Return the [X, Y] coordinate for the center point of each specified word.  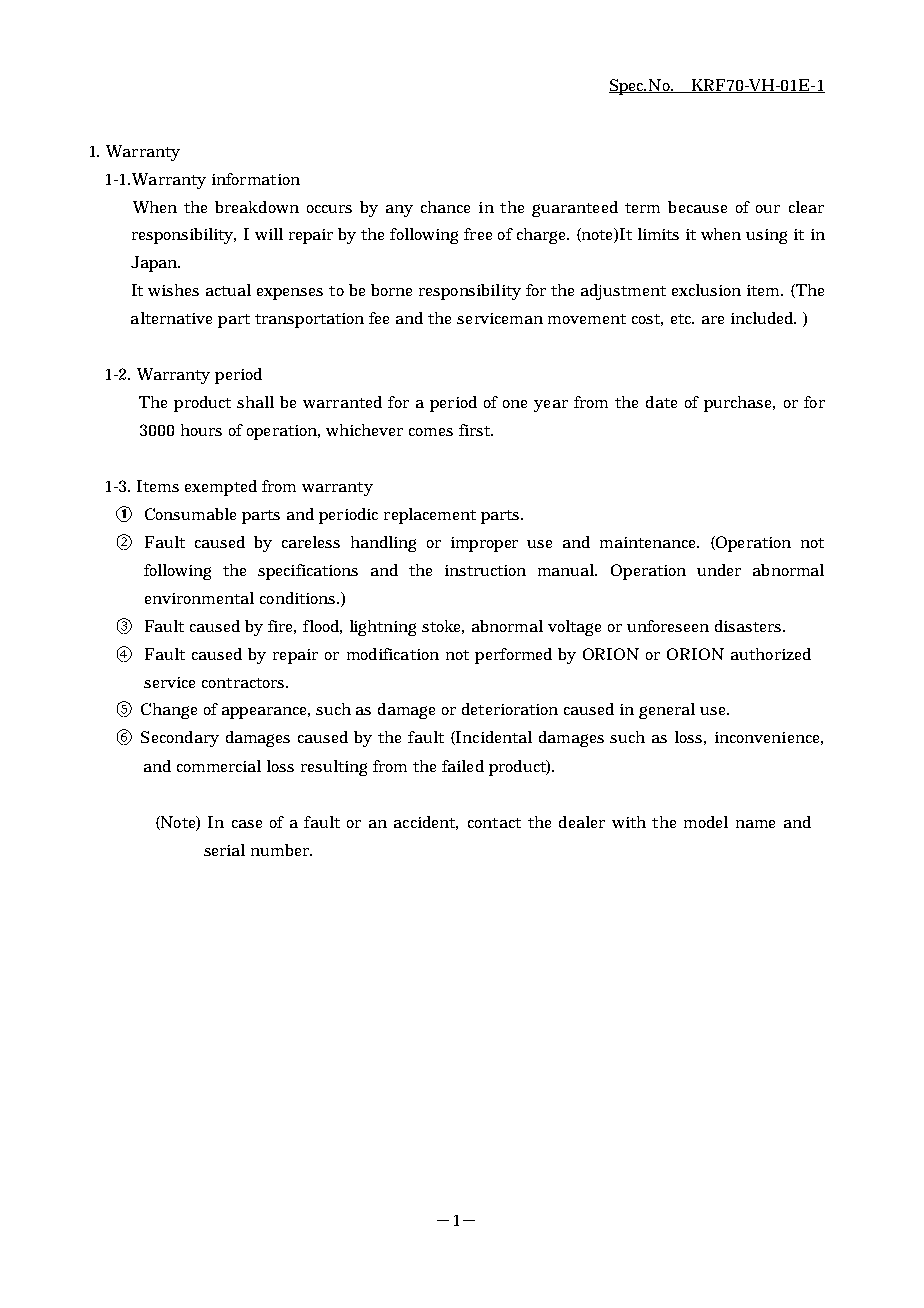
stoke [443, 627]
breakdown [257, 207]
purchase [739, 404]
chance [445, 207]
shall [255, 402]
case [247, 824]
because [697, 207]
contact [494, 823]
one [515, 404]
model [706, 822]
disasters [750, 626]
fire [282, 627]
